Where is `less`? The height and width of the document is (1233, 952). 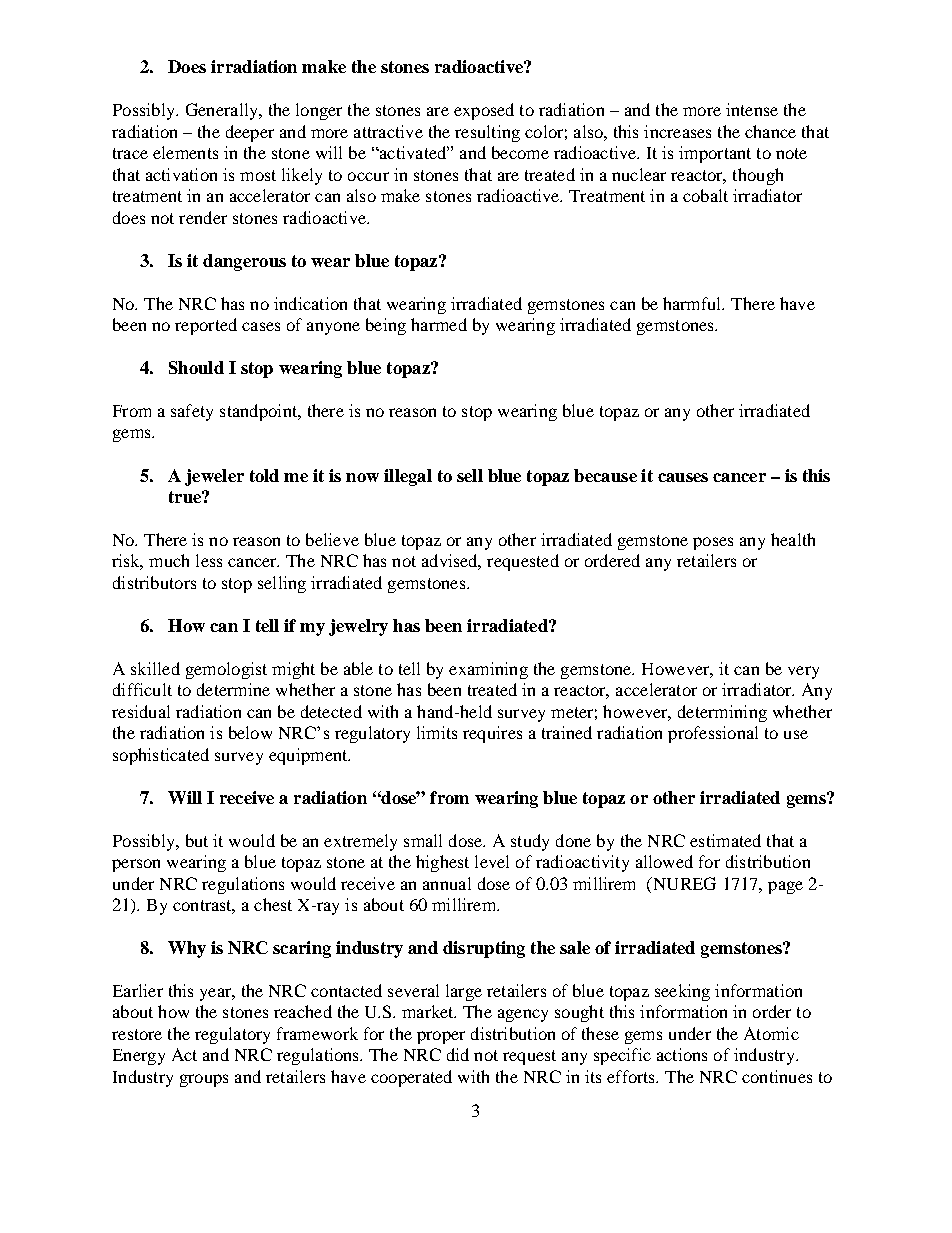
less is located at coordinates (209, 560).
